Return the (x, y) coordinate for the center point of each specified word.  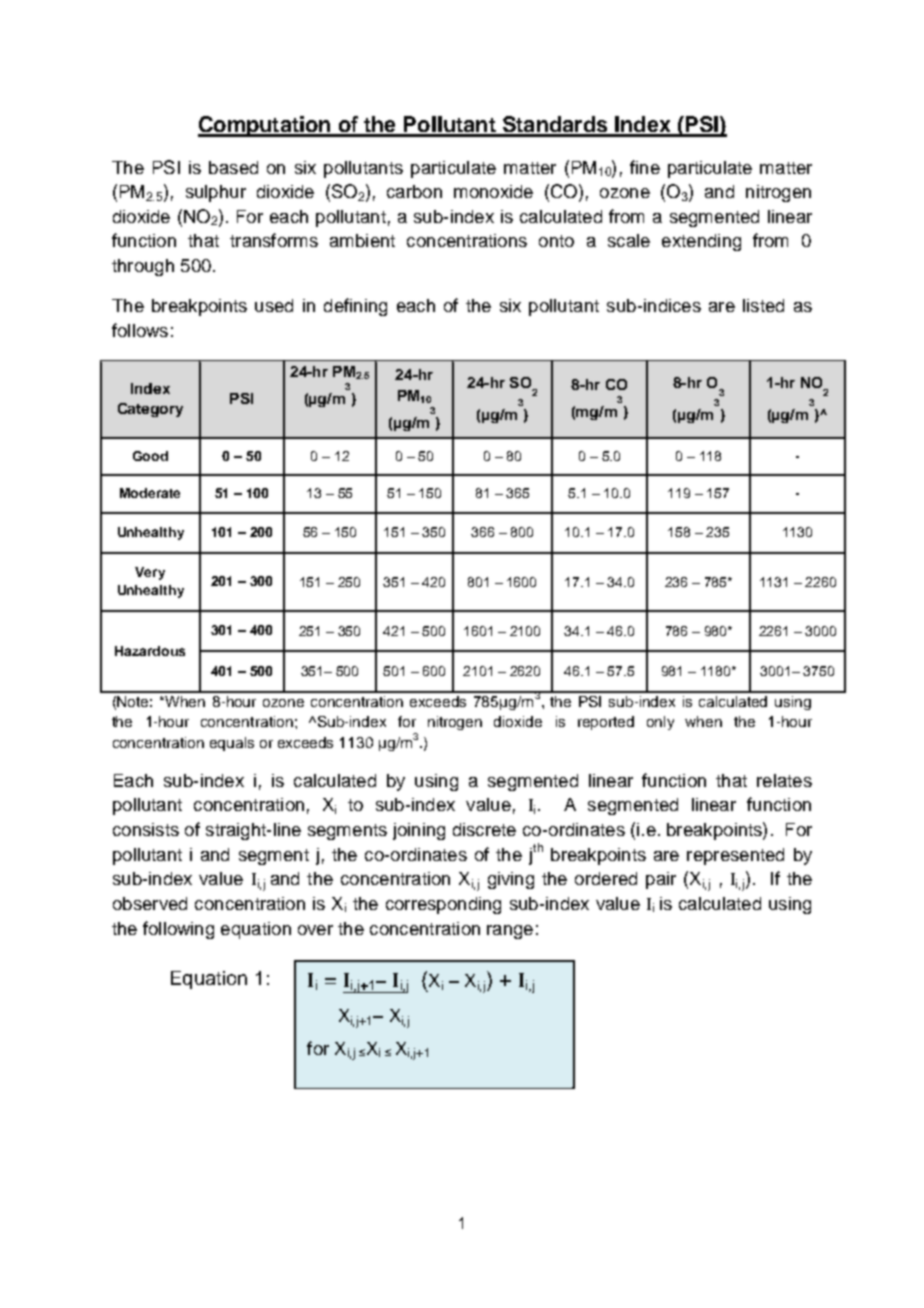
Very (150, 573)
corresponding (443, 905)
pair (661, 880)
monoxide (493, 191)
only (660, 723)
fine (645, 167)
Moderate (150, 493)
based (233, 167)
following (178, 930)
